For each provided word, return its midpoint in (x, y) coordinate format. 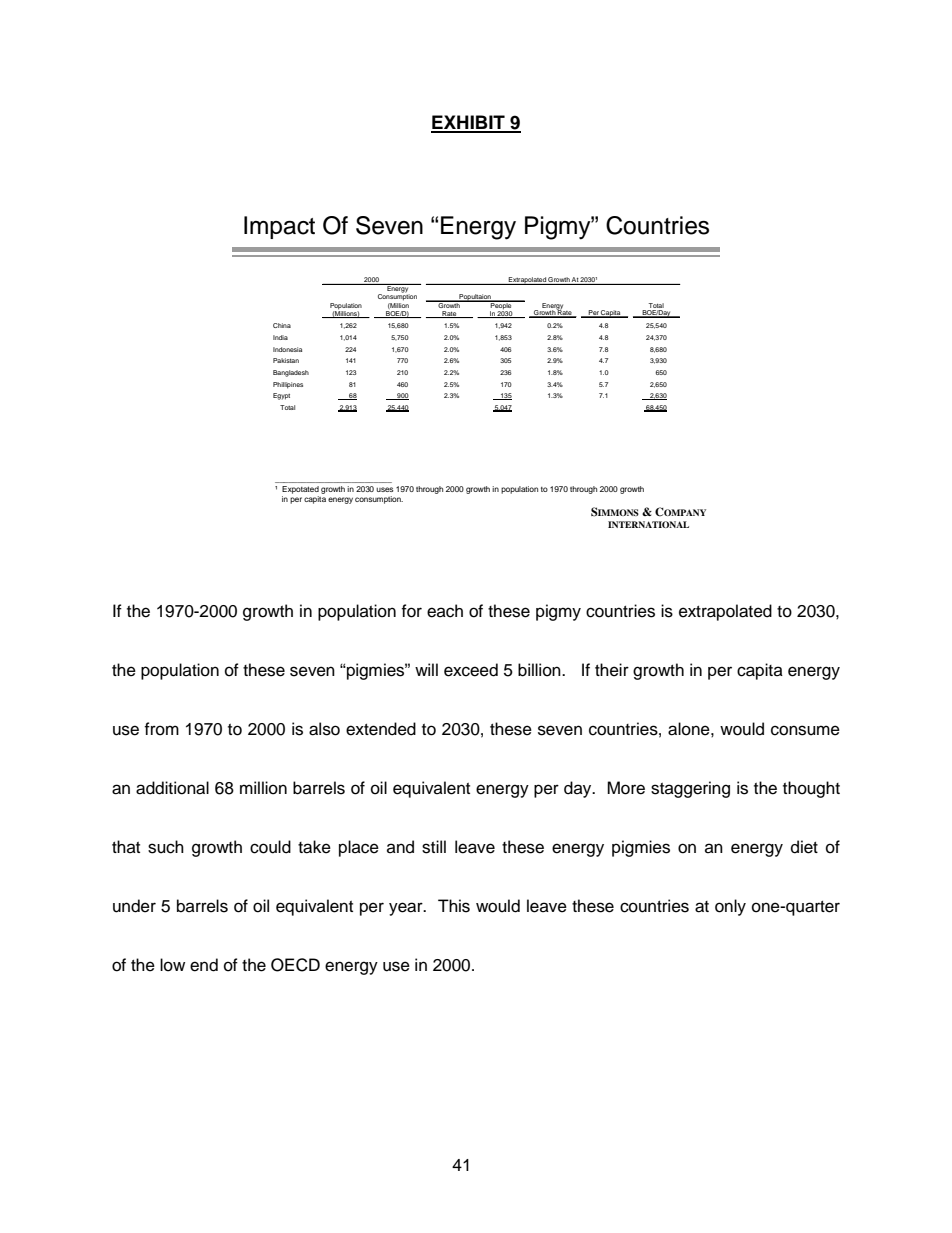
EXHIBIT (469, 123)
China (282, 325)
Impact (279, 227)
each (445, 611)
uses (384, 489)
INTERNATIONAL (648, 524)
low (172, 965)
